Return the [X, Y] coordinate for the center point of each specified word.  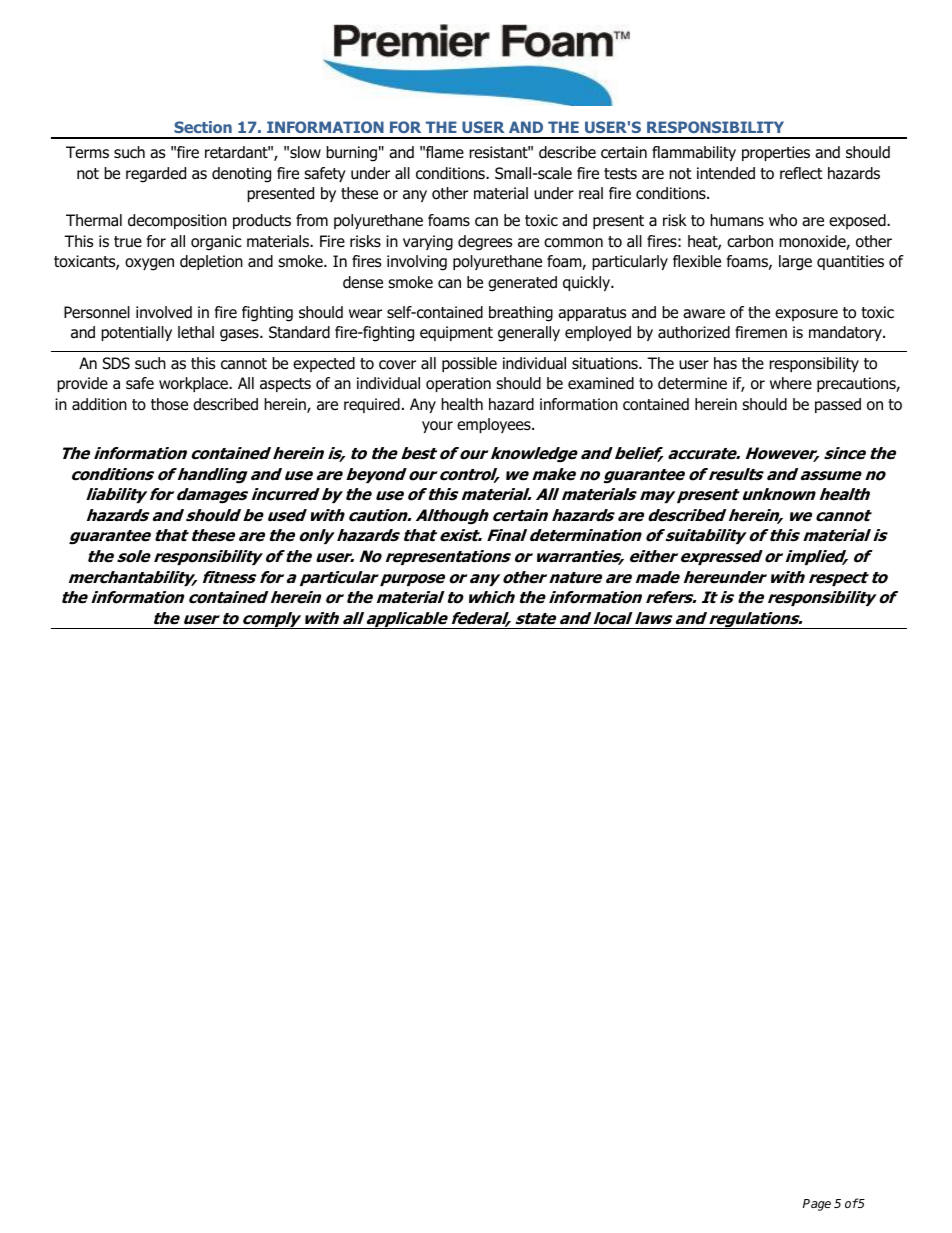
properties [776, 153]
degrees [485, 243]
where [791, 383]
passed [838, 405]
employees [495, 425]
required [372, 405]
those [169, 404]
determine [692, 383]
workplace [195, 384]
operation [458, 384]
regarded [156, 175]
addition [99, 404]
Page [817, 1205]
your [437, 427]
